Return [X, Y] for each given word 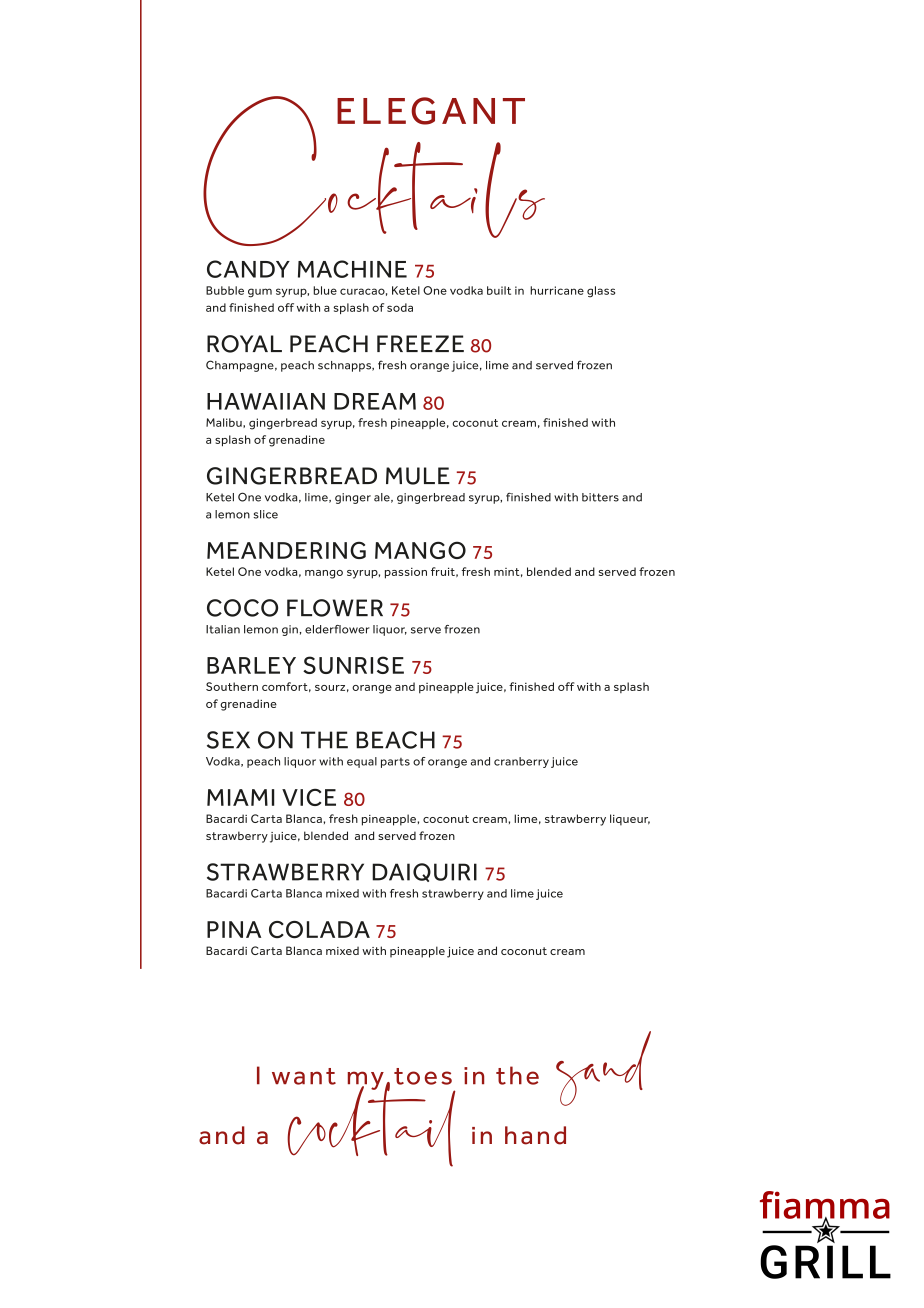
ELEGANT [431, 111]
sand [603, 1068]
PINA [234, 929]
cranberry [521, 762]
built [499, 290]
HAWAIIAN [266, 401]
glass [601, 292]
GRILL [825, 1262]
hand [535, 1135]
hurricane [557, 290]
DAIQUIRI [424, 872]
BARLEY [251, 665]
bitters [600, 497]
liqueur [630, 820]
